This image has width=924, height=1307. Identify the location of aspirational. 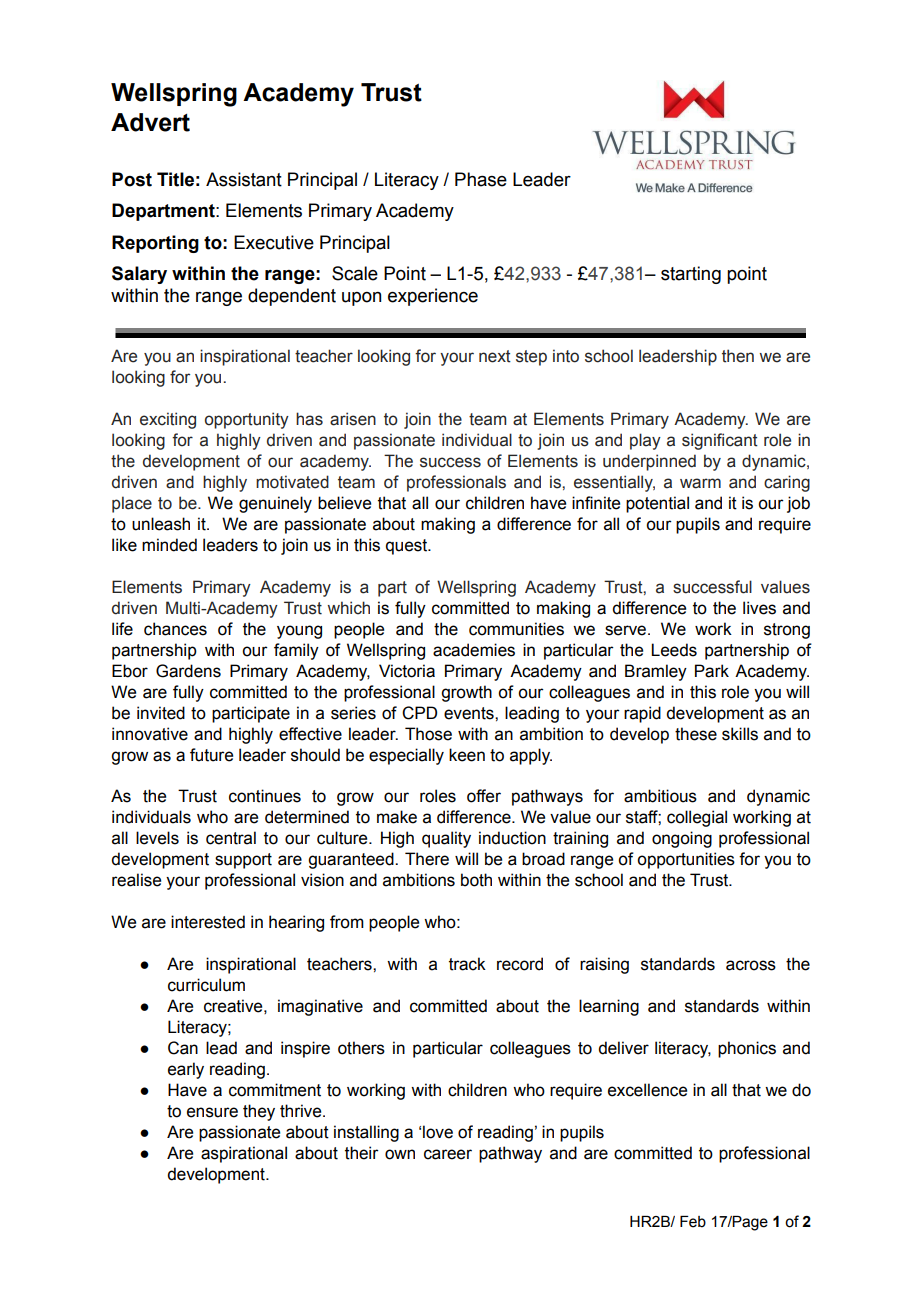
(244, 1154).
